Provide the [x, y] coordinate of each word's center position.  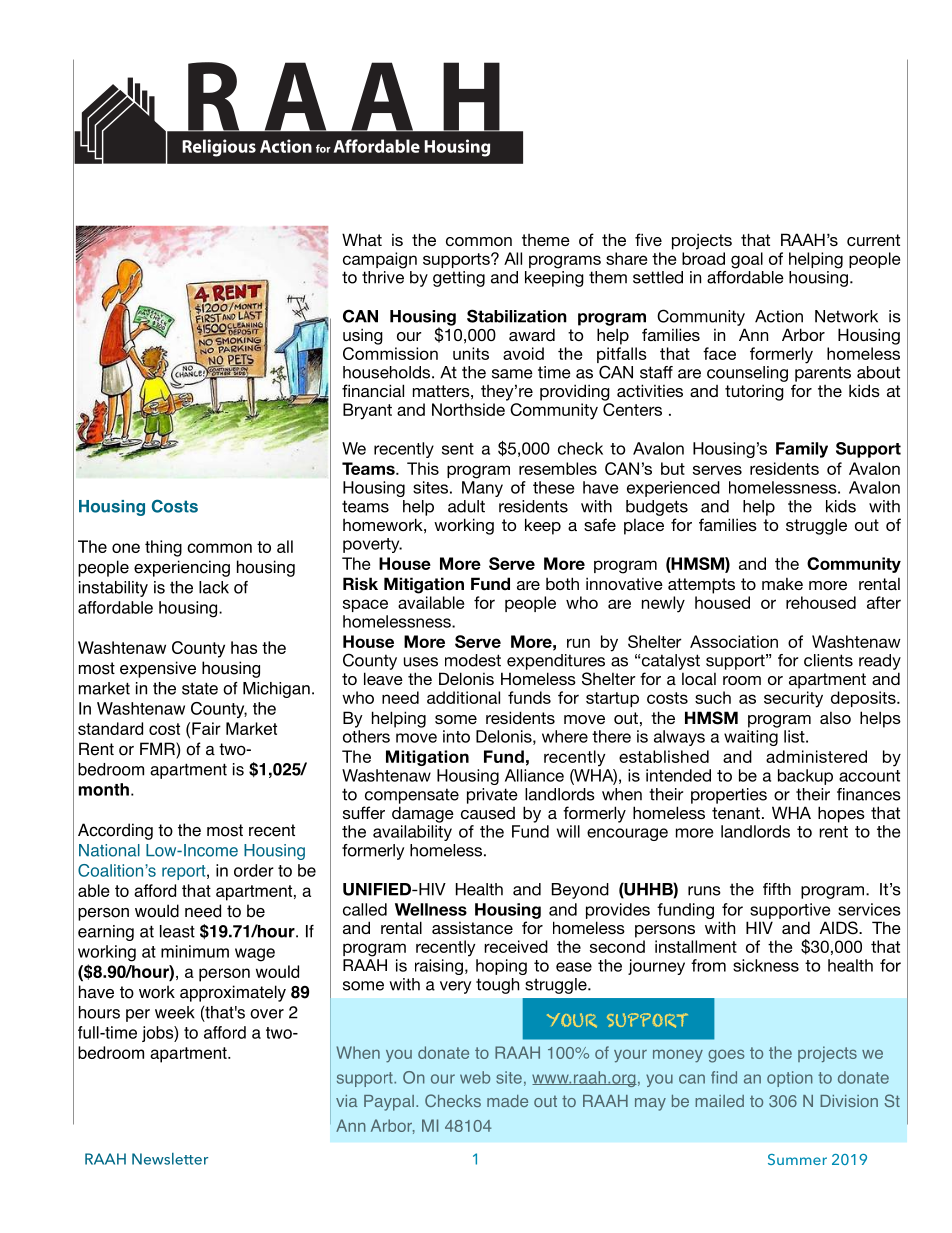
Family [802, 450]
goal [747, 260]
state [200, 688]
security [793, 699]
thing [163, 548]
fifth [777, 889]
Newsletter [170, 1159]
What [362, 239]
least [177, 931]
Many [482, 489]
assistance [472, 928]
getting [459, 279]
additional [463, 697]
